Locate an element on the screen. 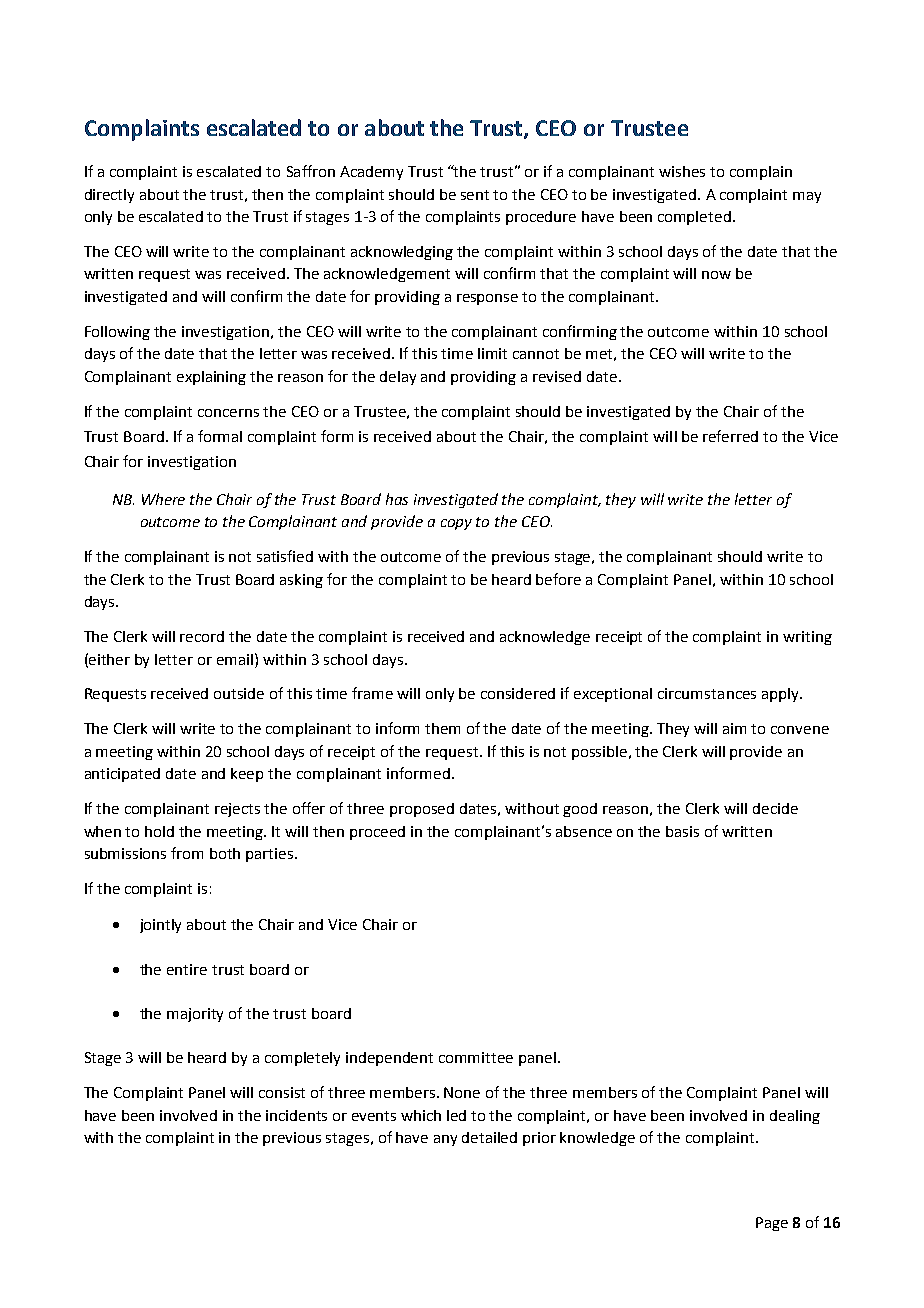 The height and width of the screenshot is (1308, 924). outside is located at coordinates (239, 693).
